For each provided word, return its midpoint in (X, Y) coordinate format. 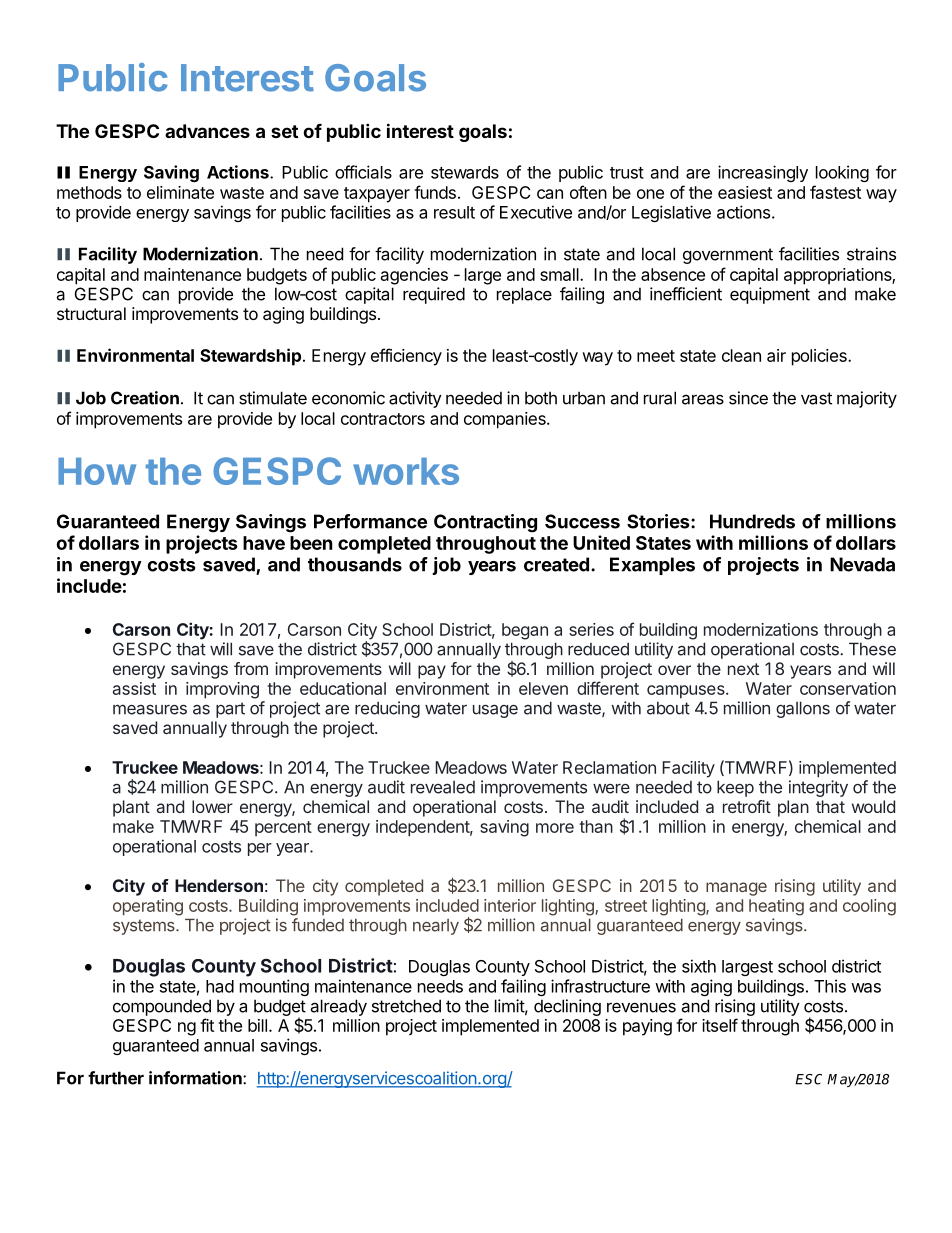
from (251, 668)
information (196, 1078)
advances (207, 131)
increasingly (763, 173)
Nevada (862, 564)
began (525, 631)
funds (435, 192)
